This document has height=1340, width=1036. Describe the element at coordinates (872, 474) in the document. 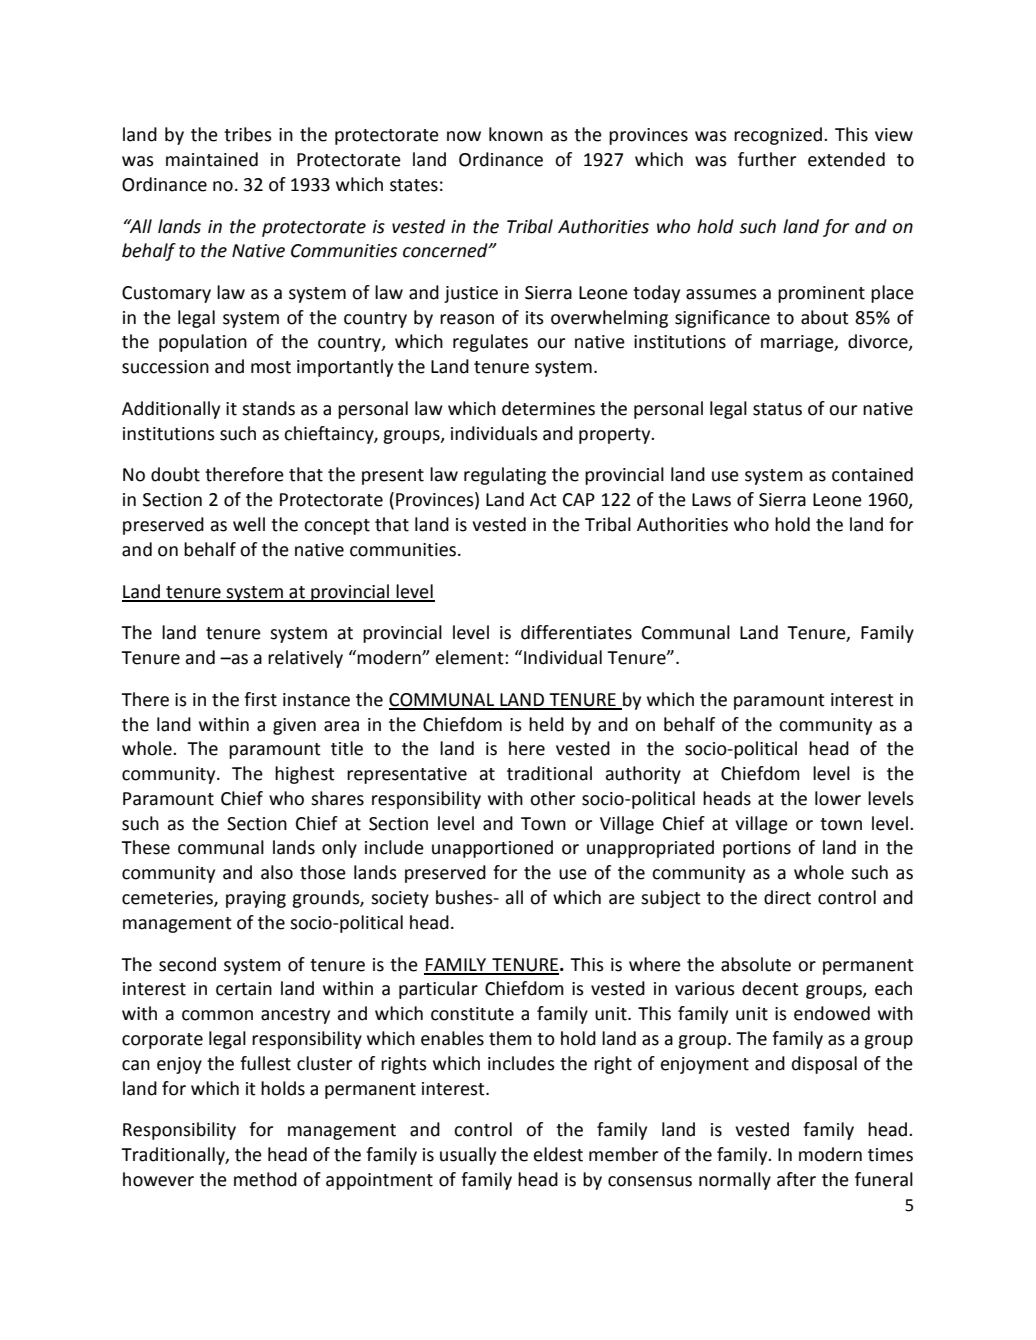

I see `contained` at that location.
